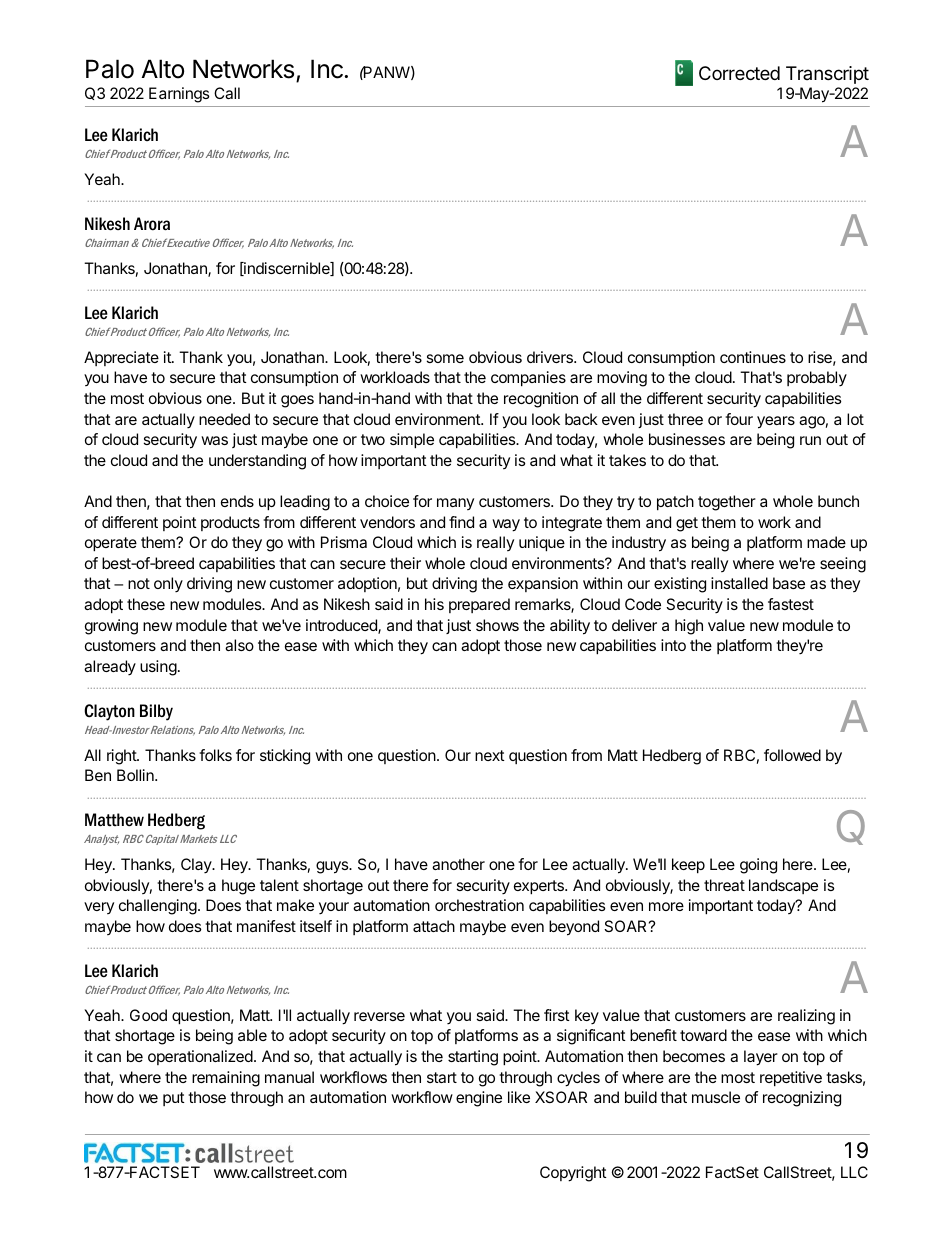 The image size is (952, 1233). Describe the element at coordinates (739, 73) in the document. I see `Corrected` at that location.
